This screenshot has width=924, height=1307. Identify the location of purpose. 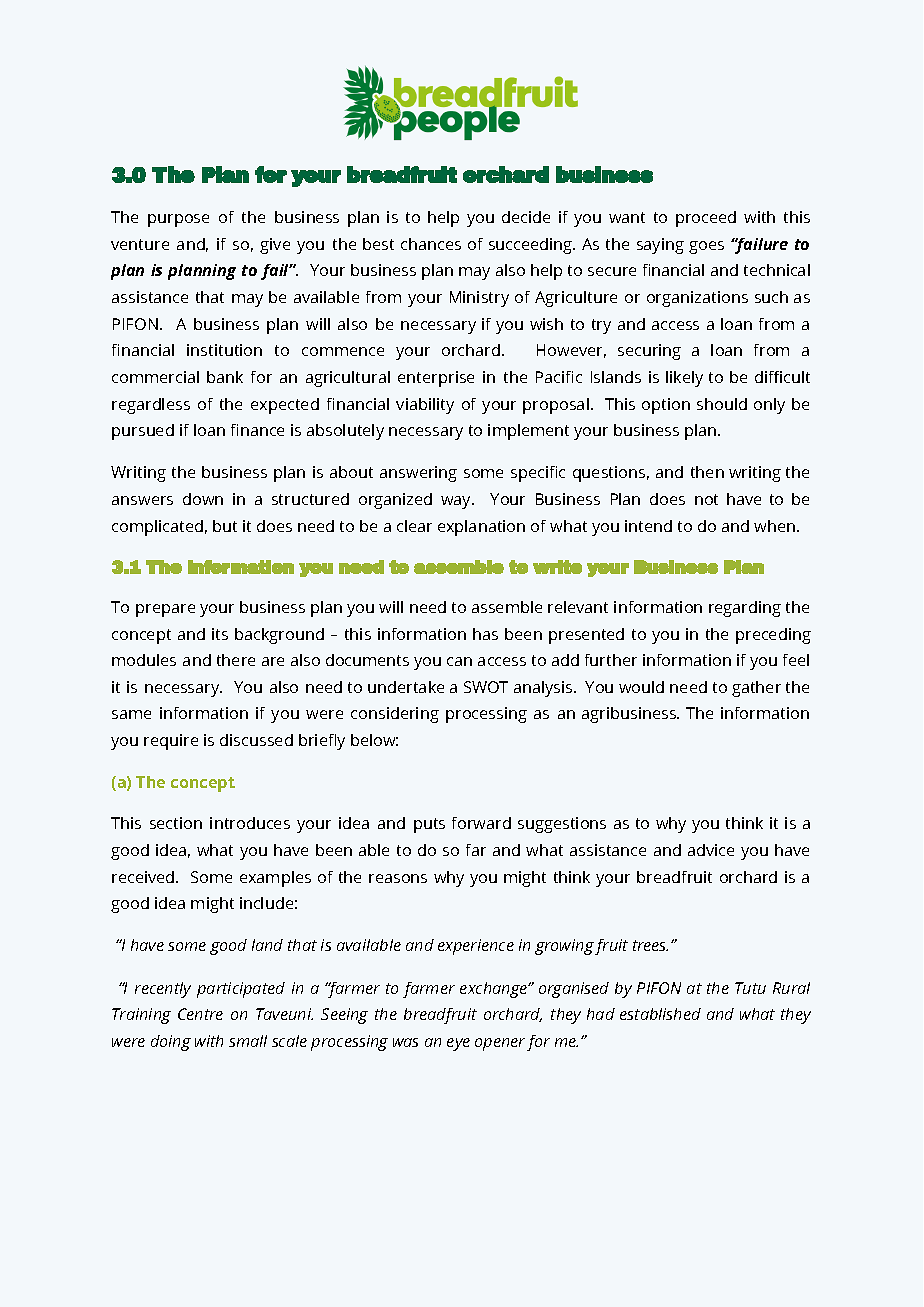
(178, 220).
